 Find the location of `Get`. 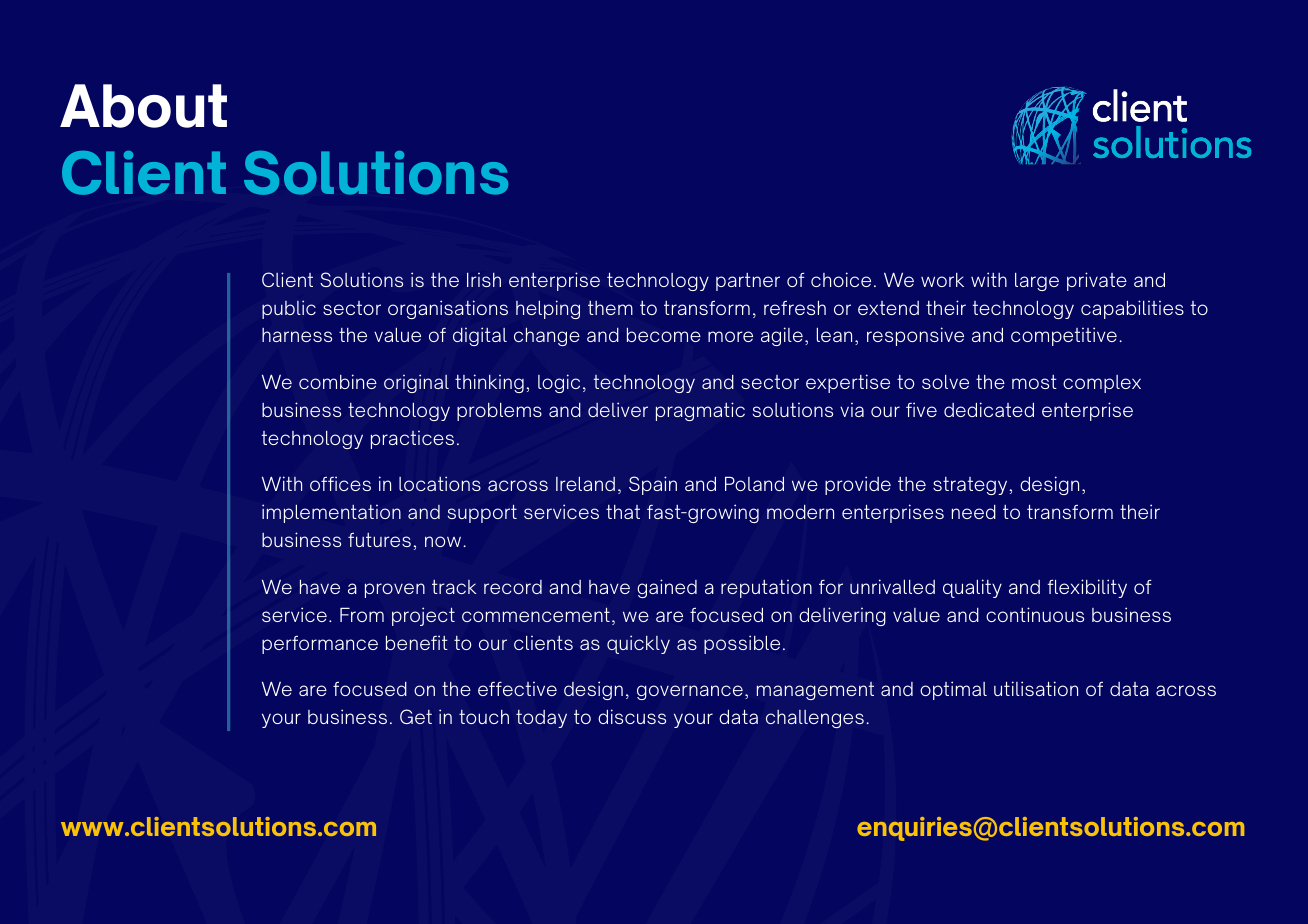

Get is located at coordinates (416, 716).
